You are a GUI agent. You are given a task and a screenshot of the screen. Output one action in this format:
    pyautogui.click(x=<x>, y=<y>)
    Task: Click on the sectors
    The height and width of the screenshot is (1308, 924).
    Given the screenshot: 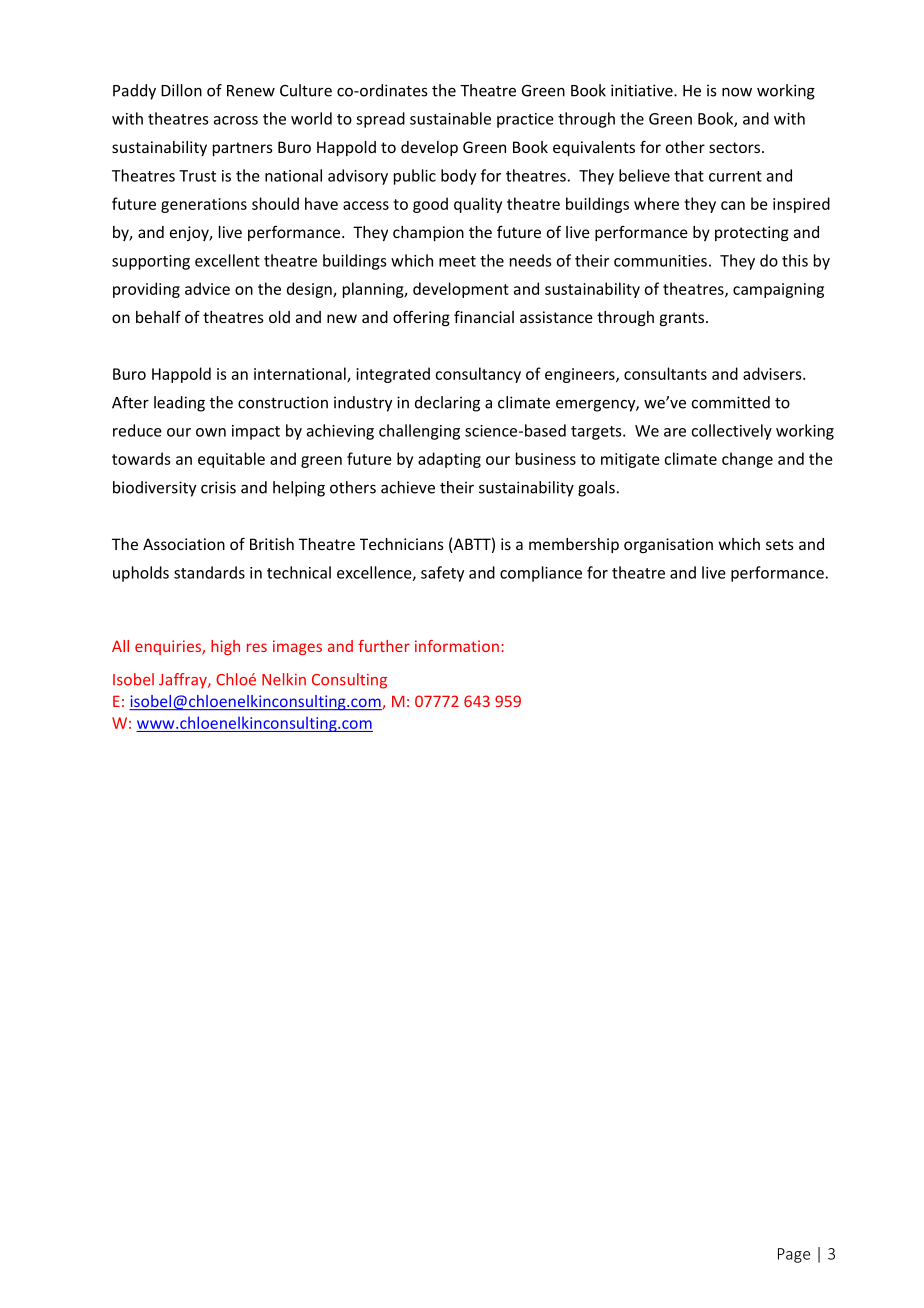 What is the action you would take?
    pyautogui.click(x=734, y=147)
